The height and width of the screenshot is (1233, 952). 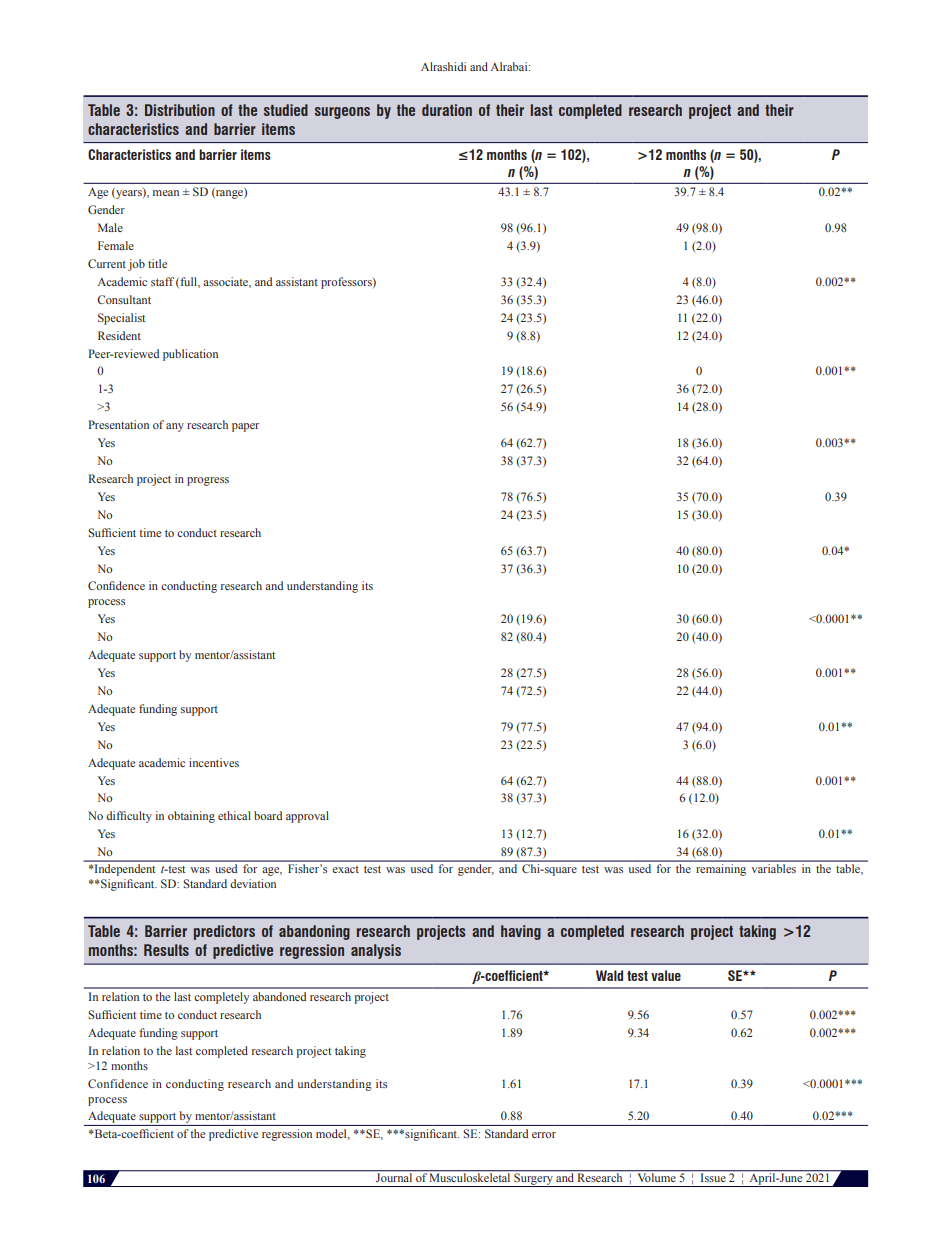 What do you see at coordinates (544, 1135) in the screenshot?
I see `error` at bounding box center [544, 1135].
